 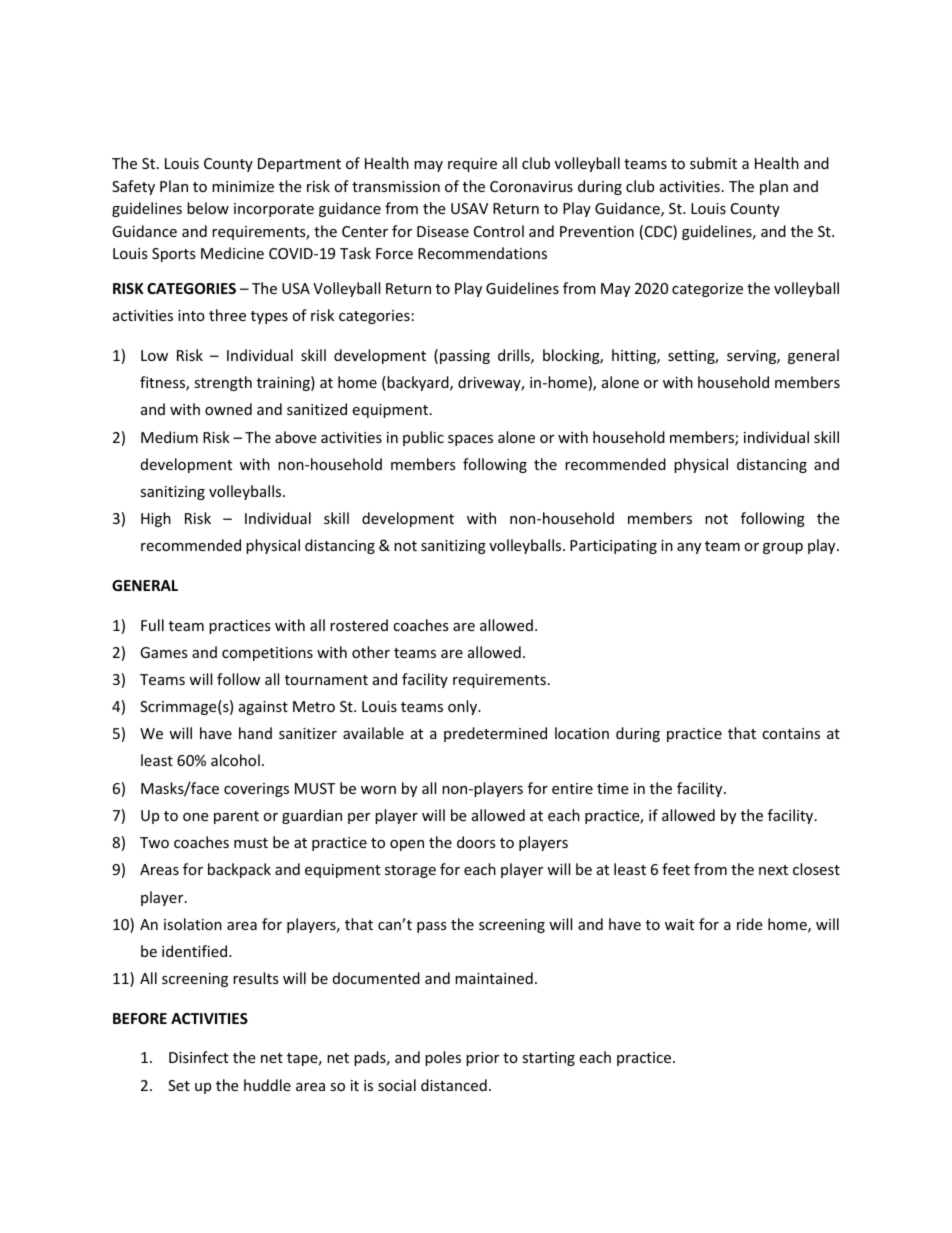 I want to click on predetermined, so click(x=495, y=734).
